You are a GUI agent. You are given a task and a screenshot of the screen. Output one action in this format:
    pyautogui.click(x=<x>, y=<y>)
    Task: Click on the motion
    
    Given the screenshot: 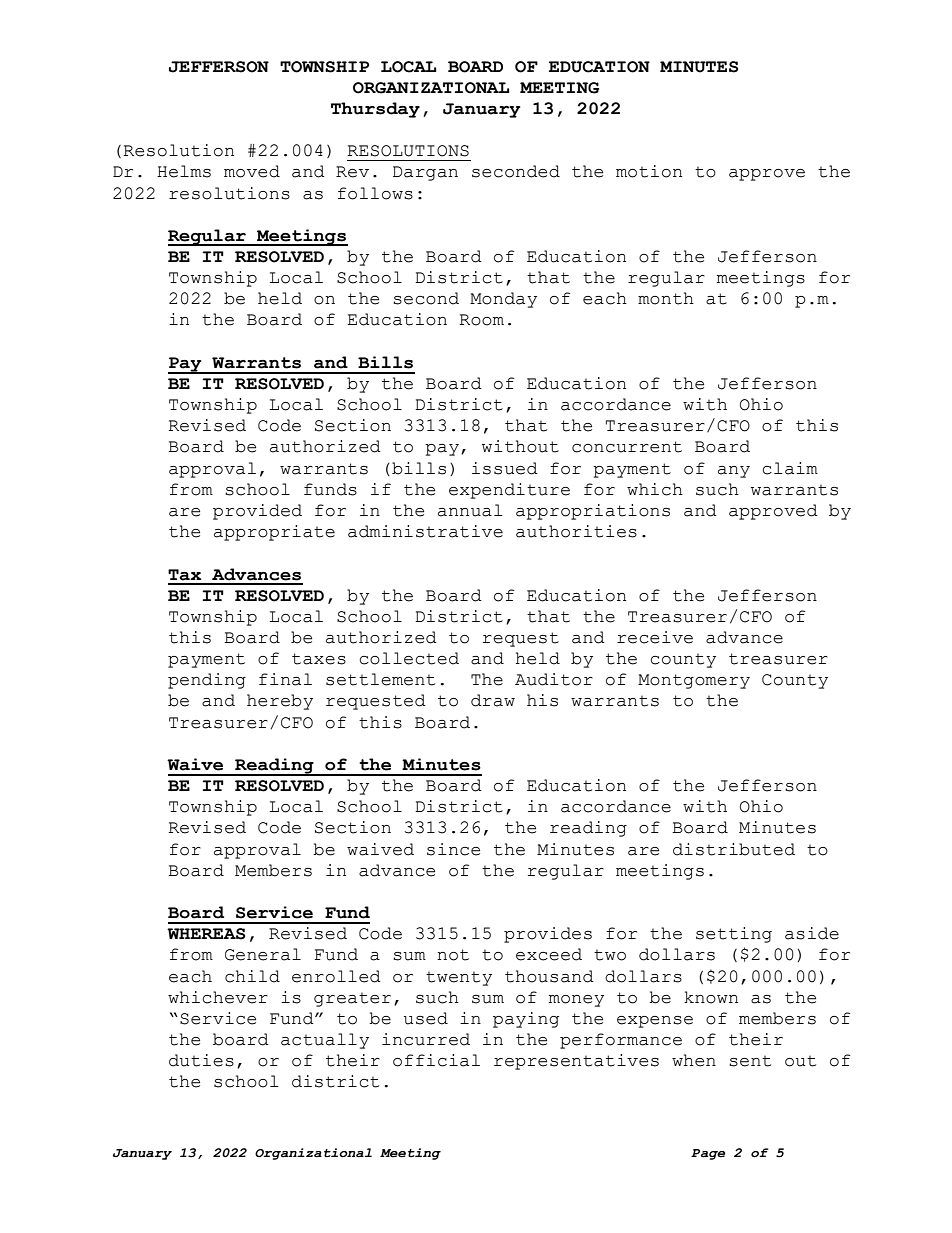 What is the action you would take?
    pyautogui.click(x=649, y=171)
